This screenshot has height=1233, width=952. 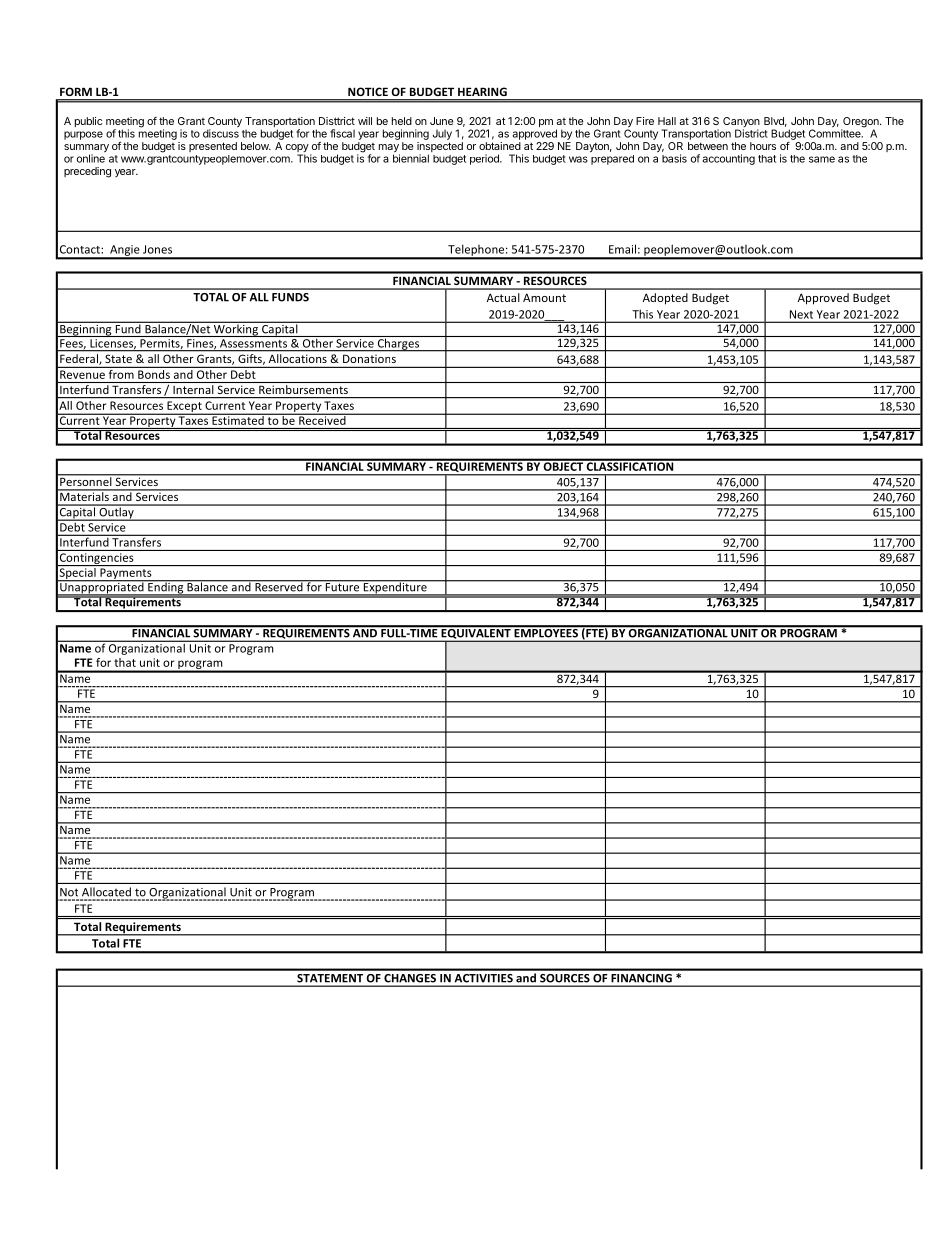 I want to click on Actual, so click(x=503, y=297).
